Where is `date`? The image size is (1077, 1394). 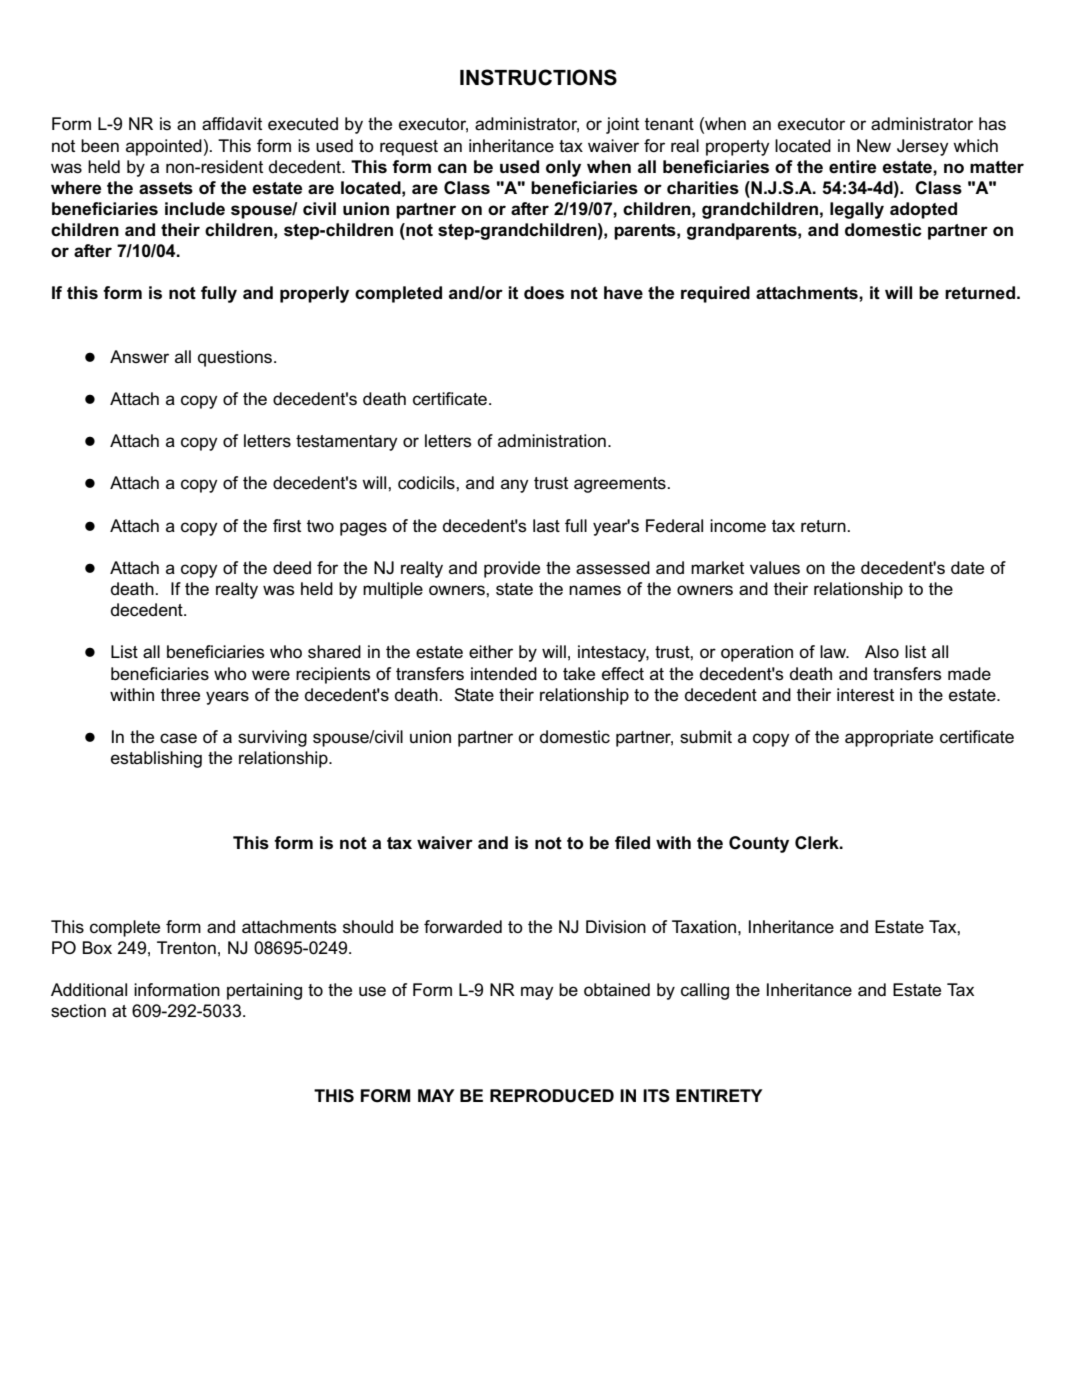 date is located at coordinates (967, 567).
